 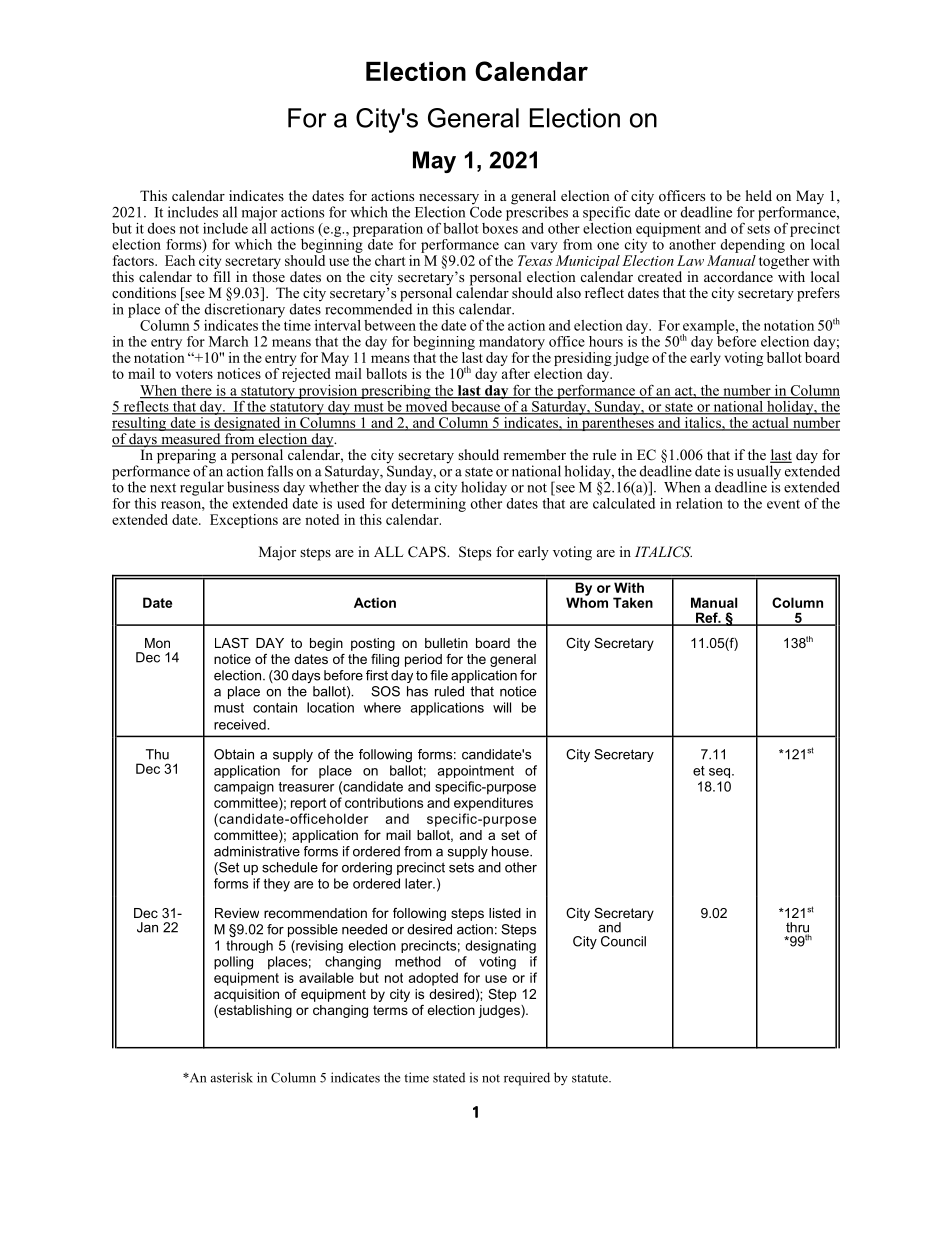 What do you see at coordinates (232, 1077) in the screenshot?
I see `asterisk` at bounding box center [232, 1077].
